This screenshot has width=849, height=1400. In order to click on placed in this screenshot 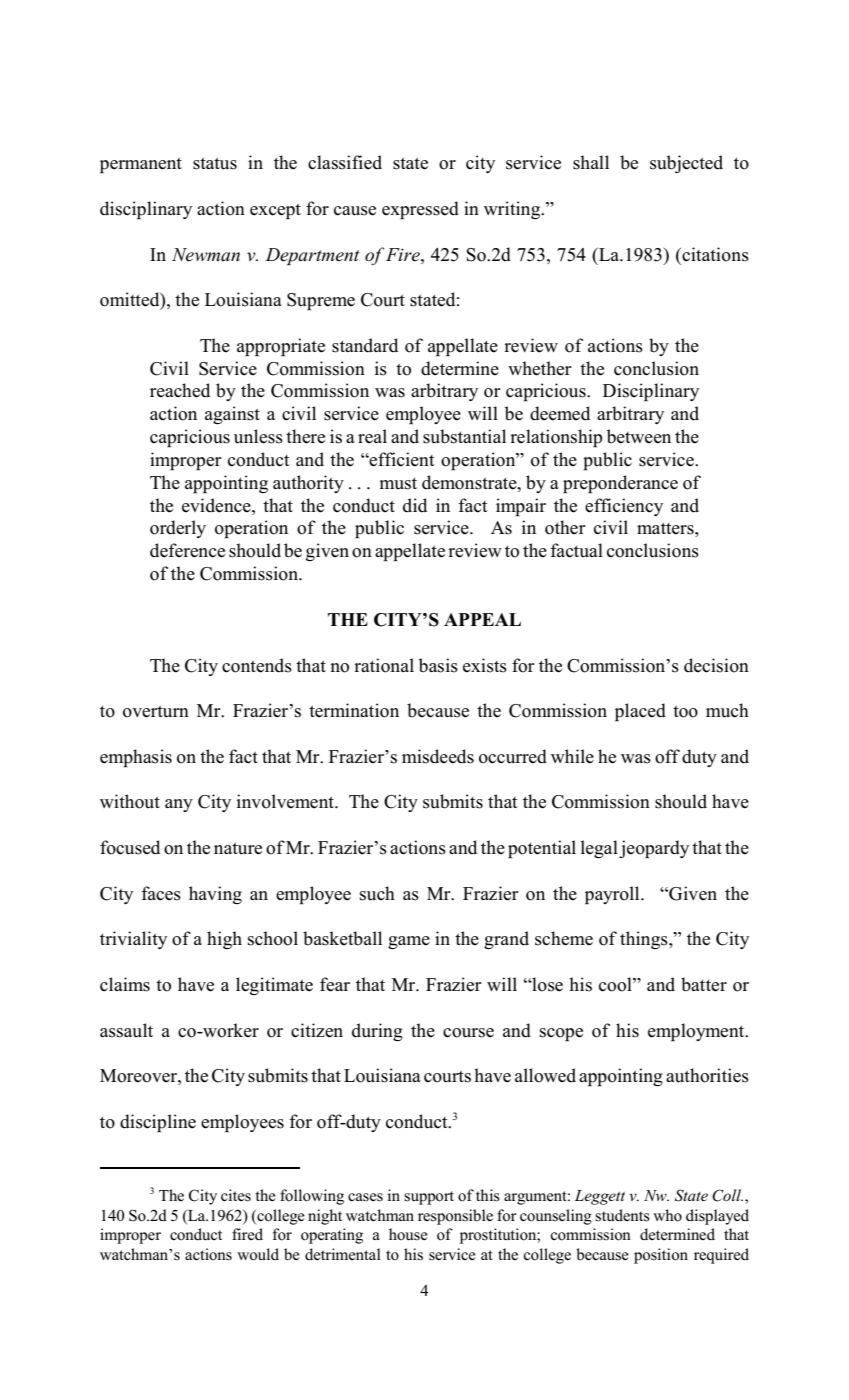, I will do `click(640, 712)`.
